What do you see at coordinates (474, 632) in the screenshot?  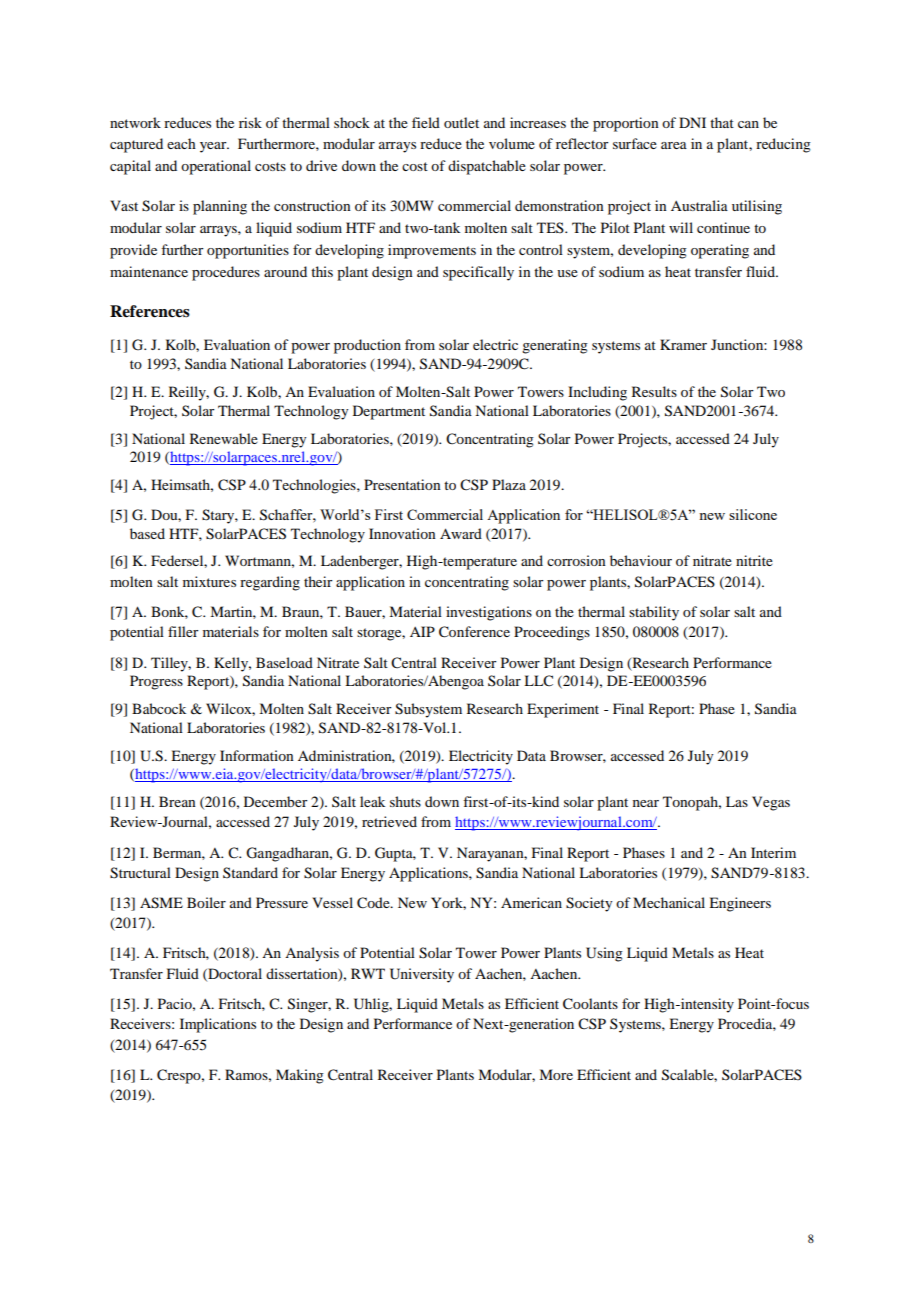 I see `Conference` at bounding box center [474, 632].
